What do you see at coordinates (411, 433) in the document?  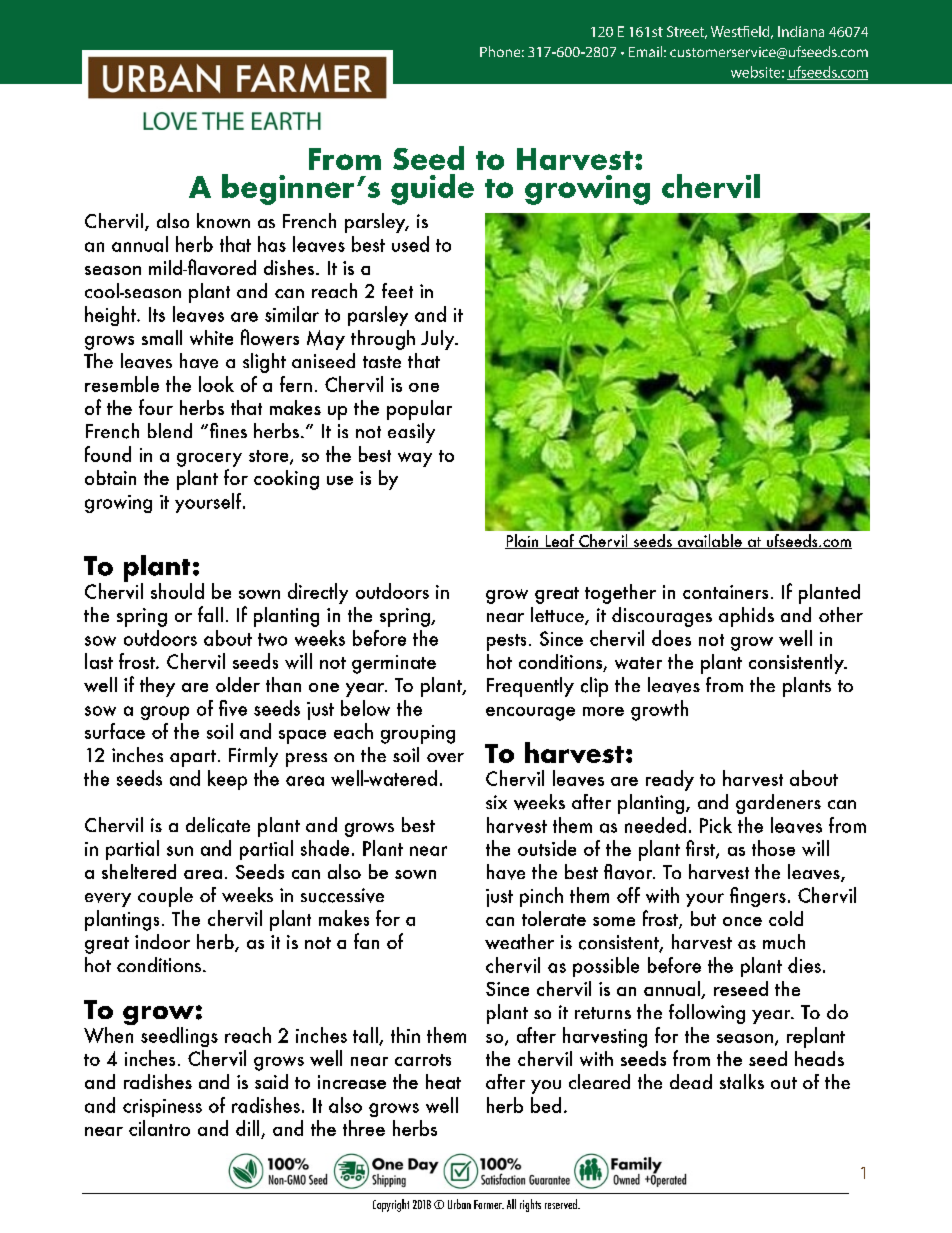 I see `easily` at bounding box center [411, 433].
